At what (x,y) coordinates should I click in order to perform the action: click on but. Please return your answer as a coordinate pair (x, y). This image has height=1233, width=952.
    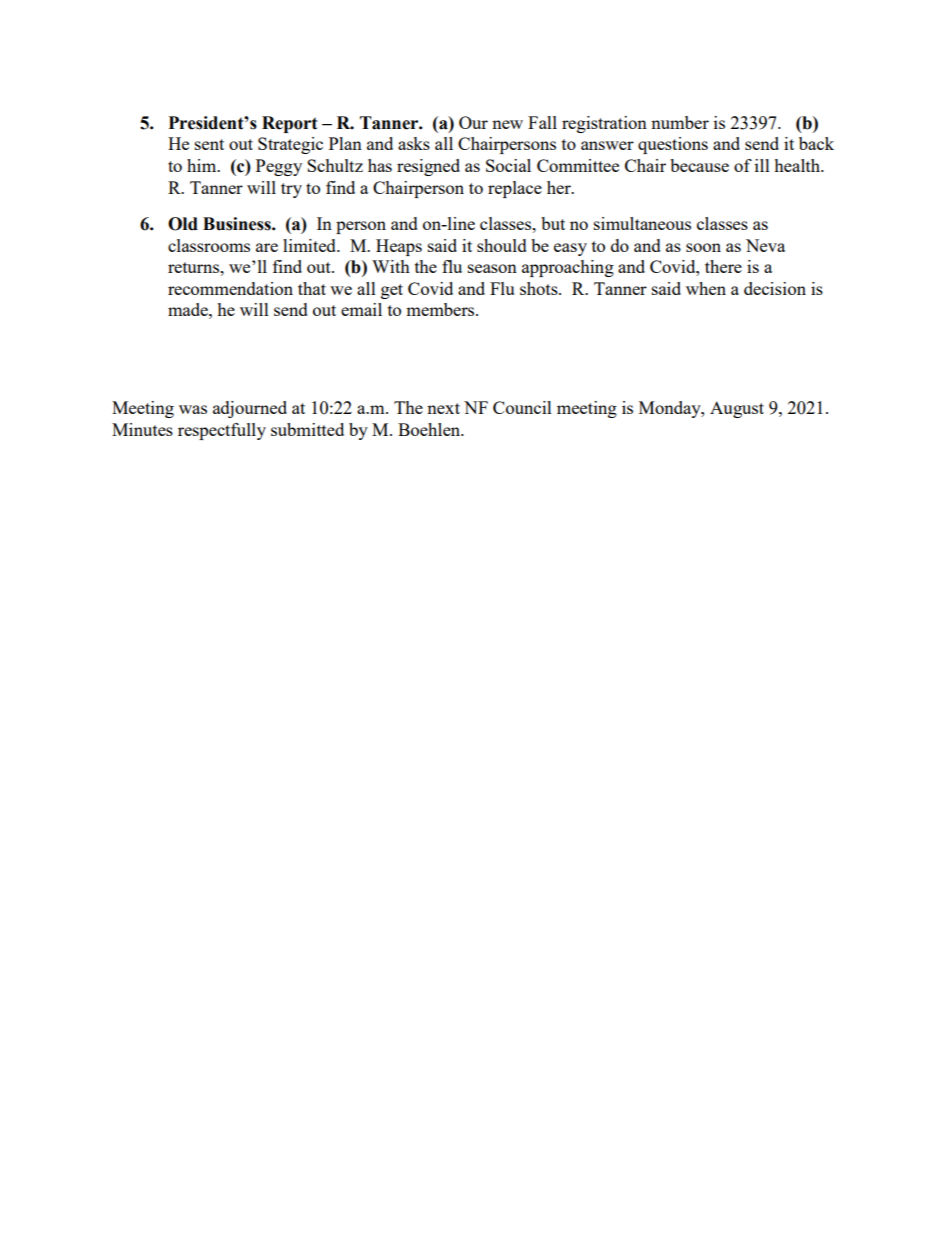
    Looking at the image, I should click on (553, 223).
